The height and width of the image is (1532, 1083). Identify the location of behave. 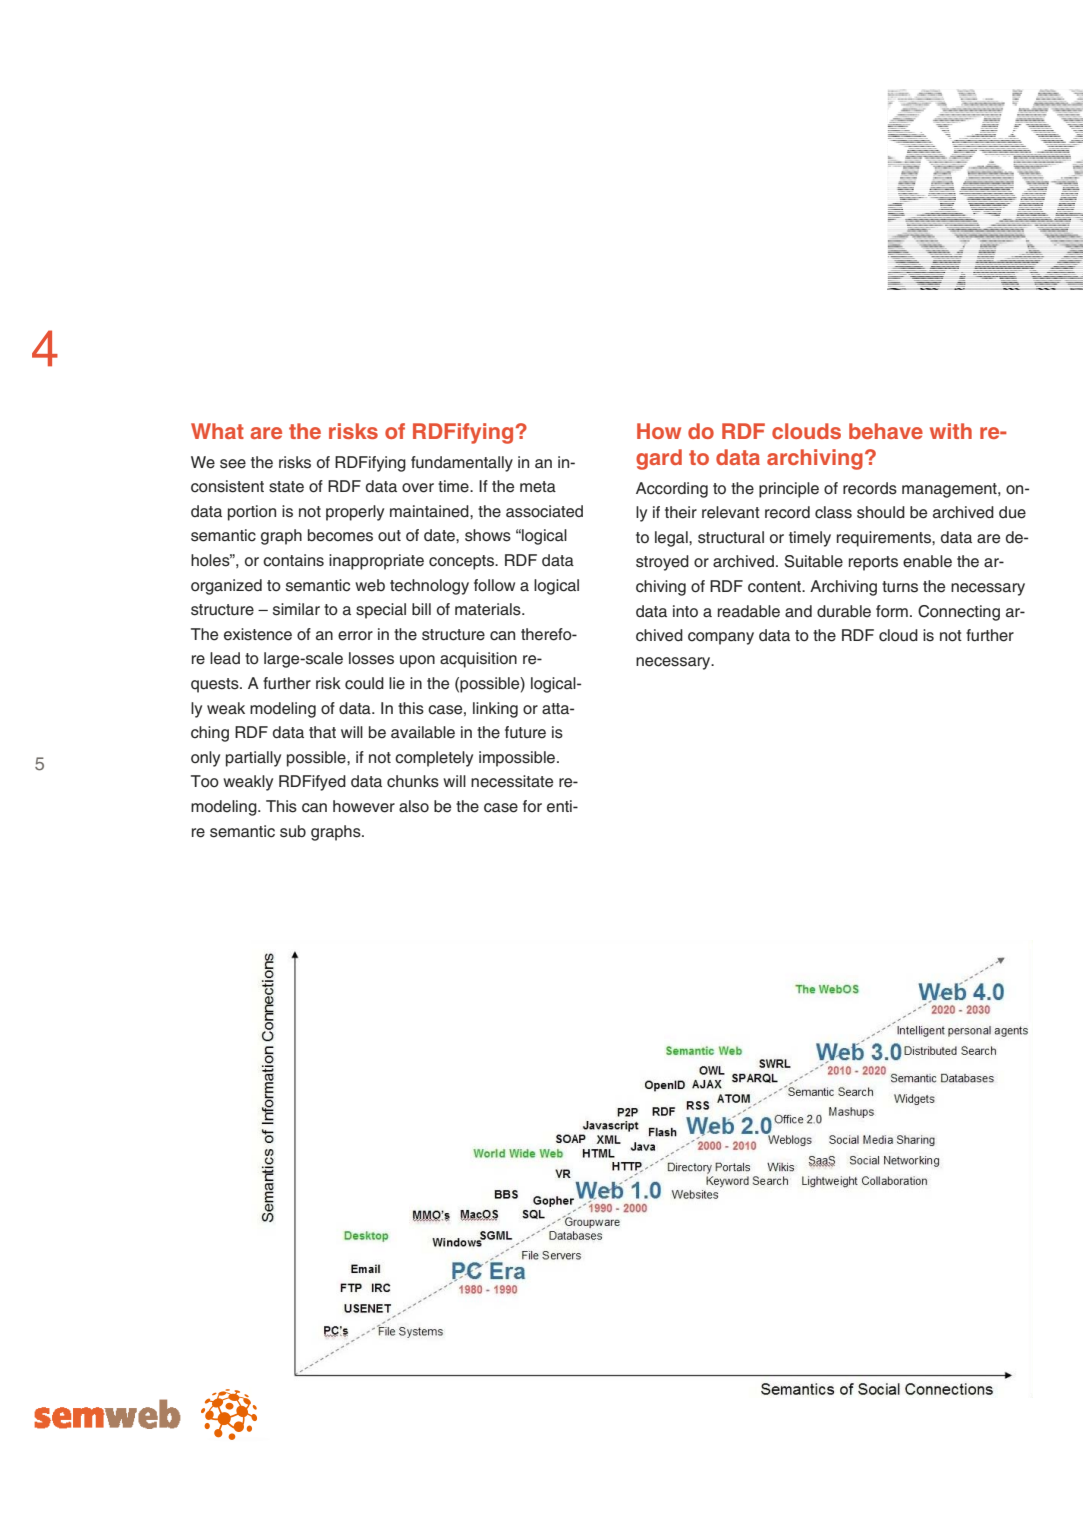
(886, 431).
